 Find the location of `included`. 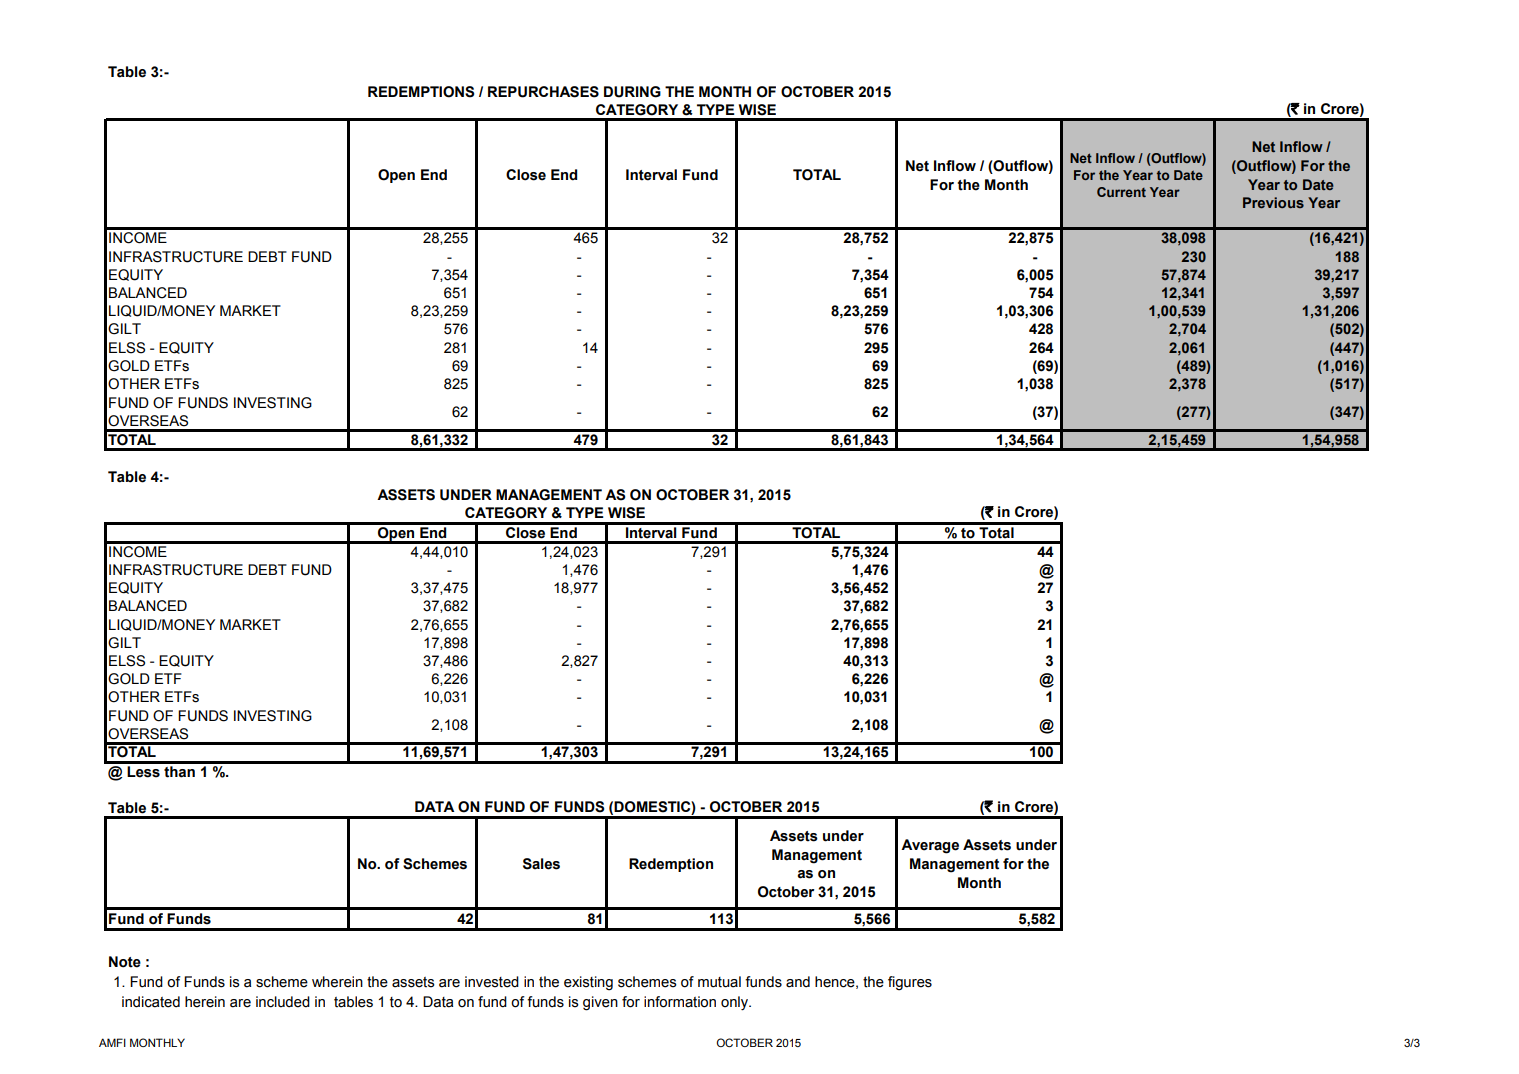

included is located at coordinates (283, 1002).
